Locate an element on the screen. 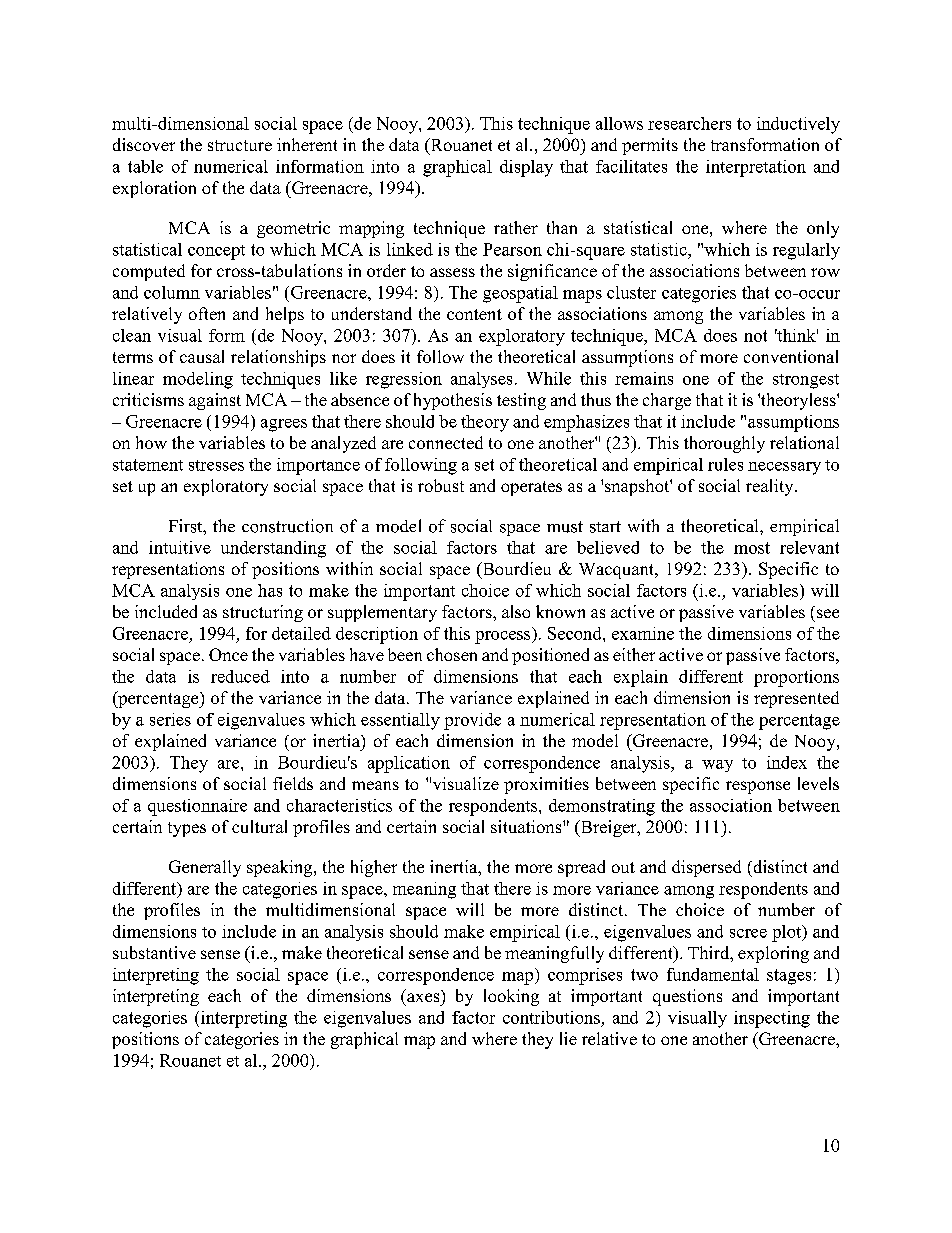  substantive is located at coordinates (154, 952).
